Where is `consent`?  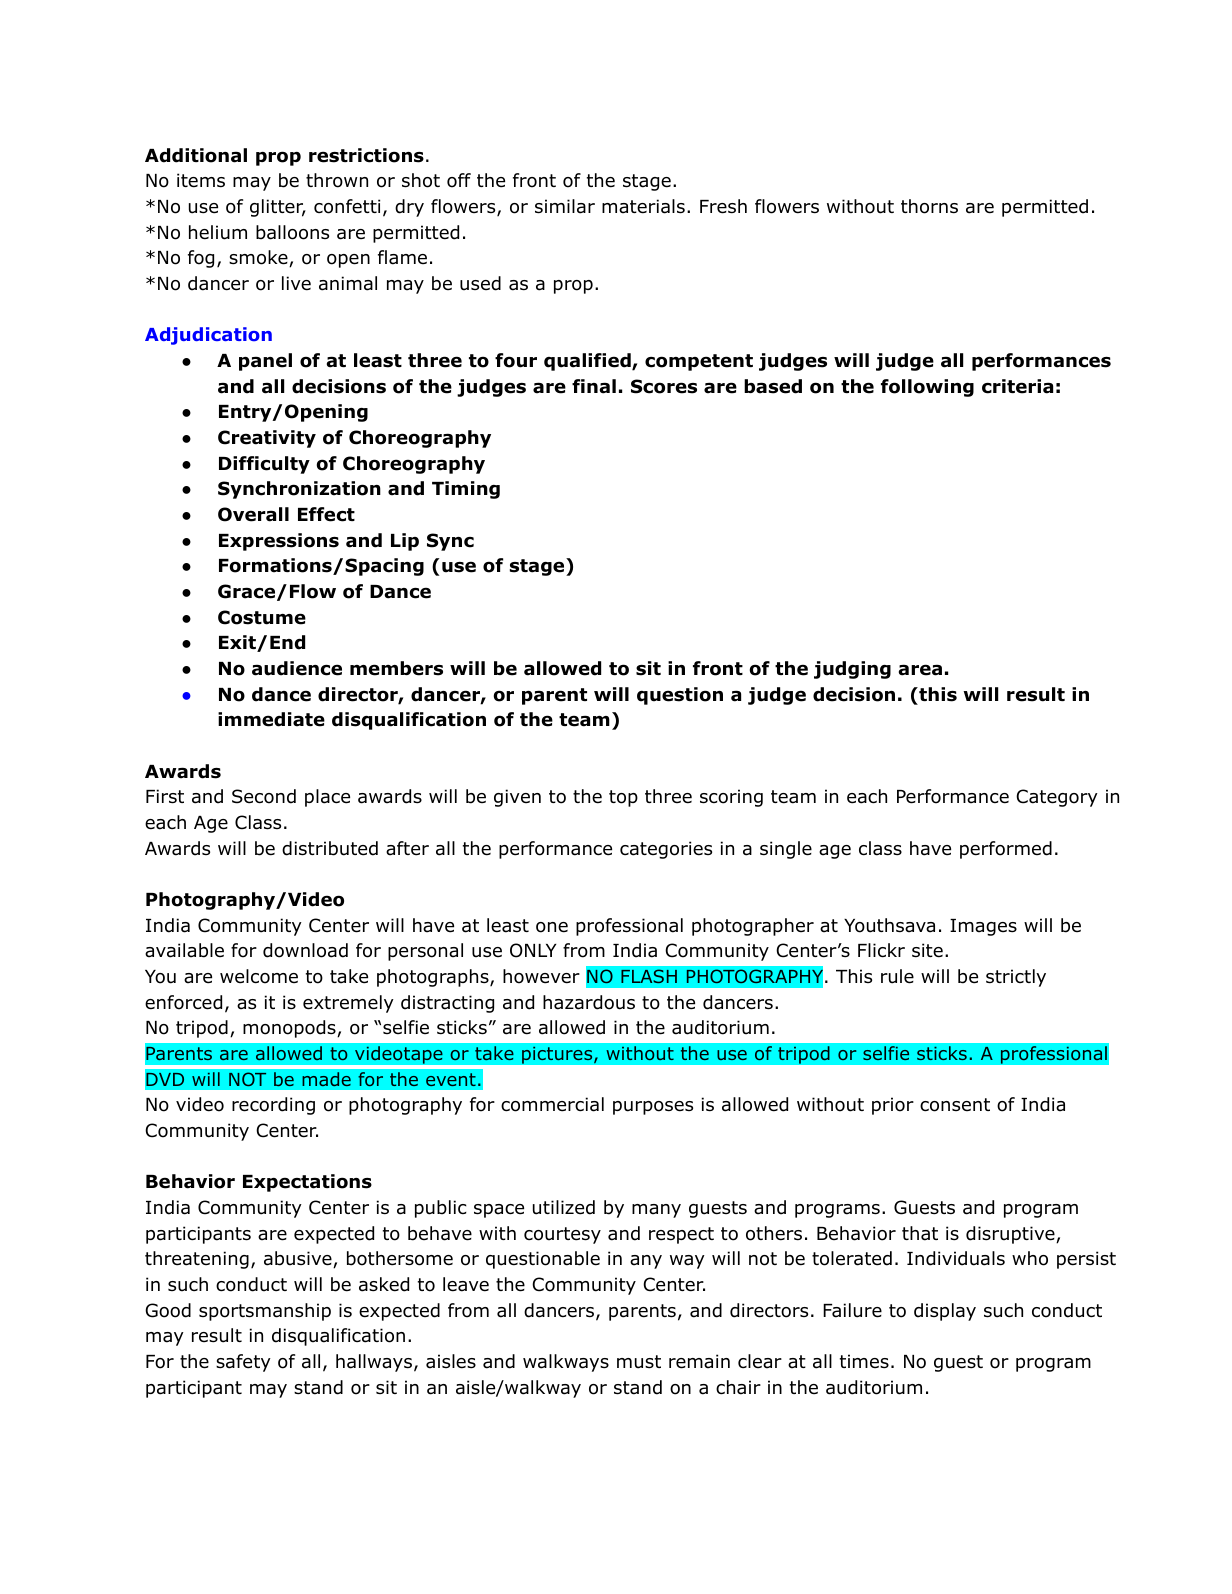
consent is located at coordinates (955, 1105).
